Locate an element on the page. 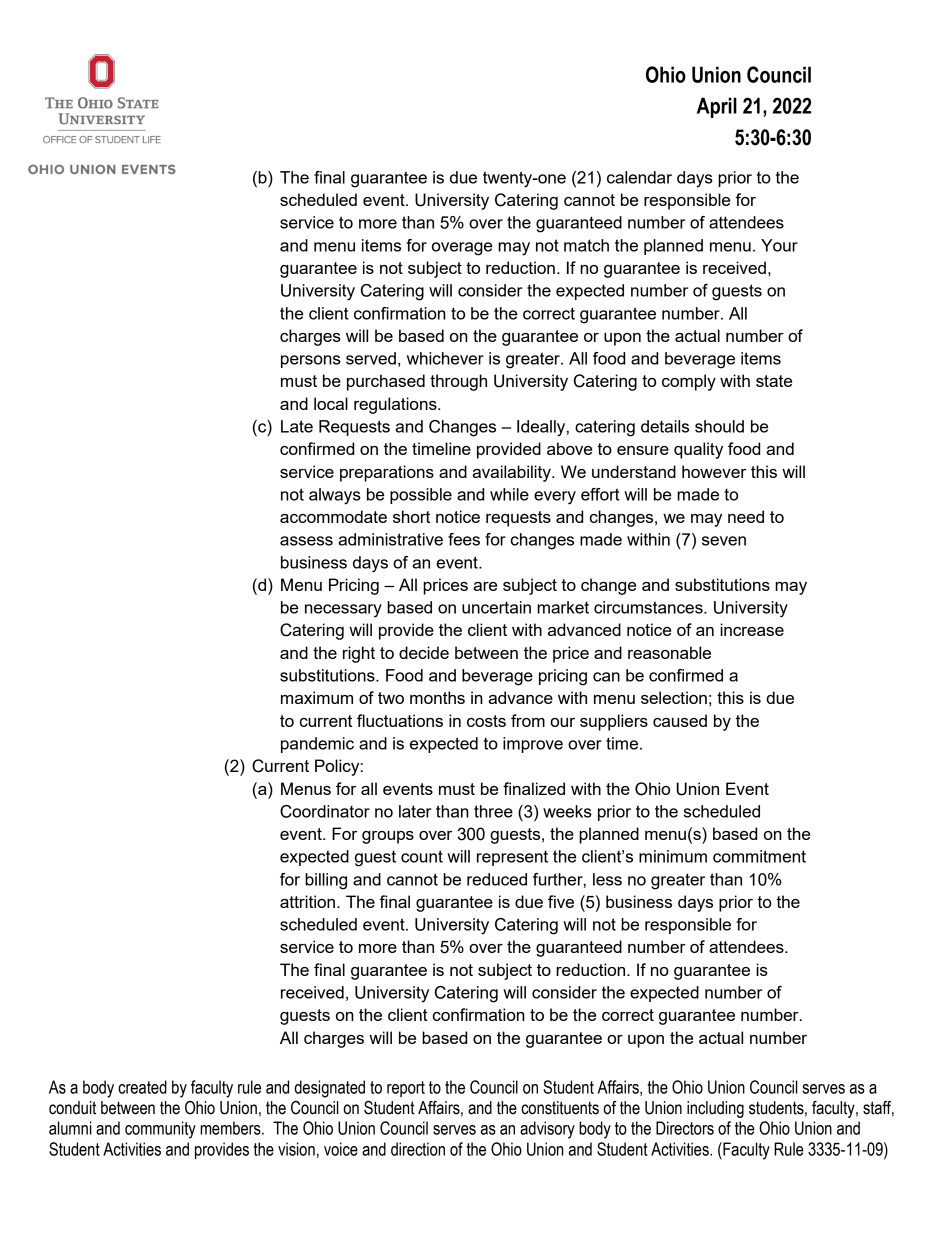 This document has height=1233, width=952. April is located at coordinates (717, 107).
